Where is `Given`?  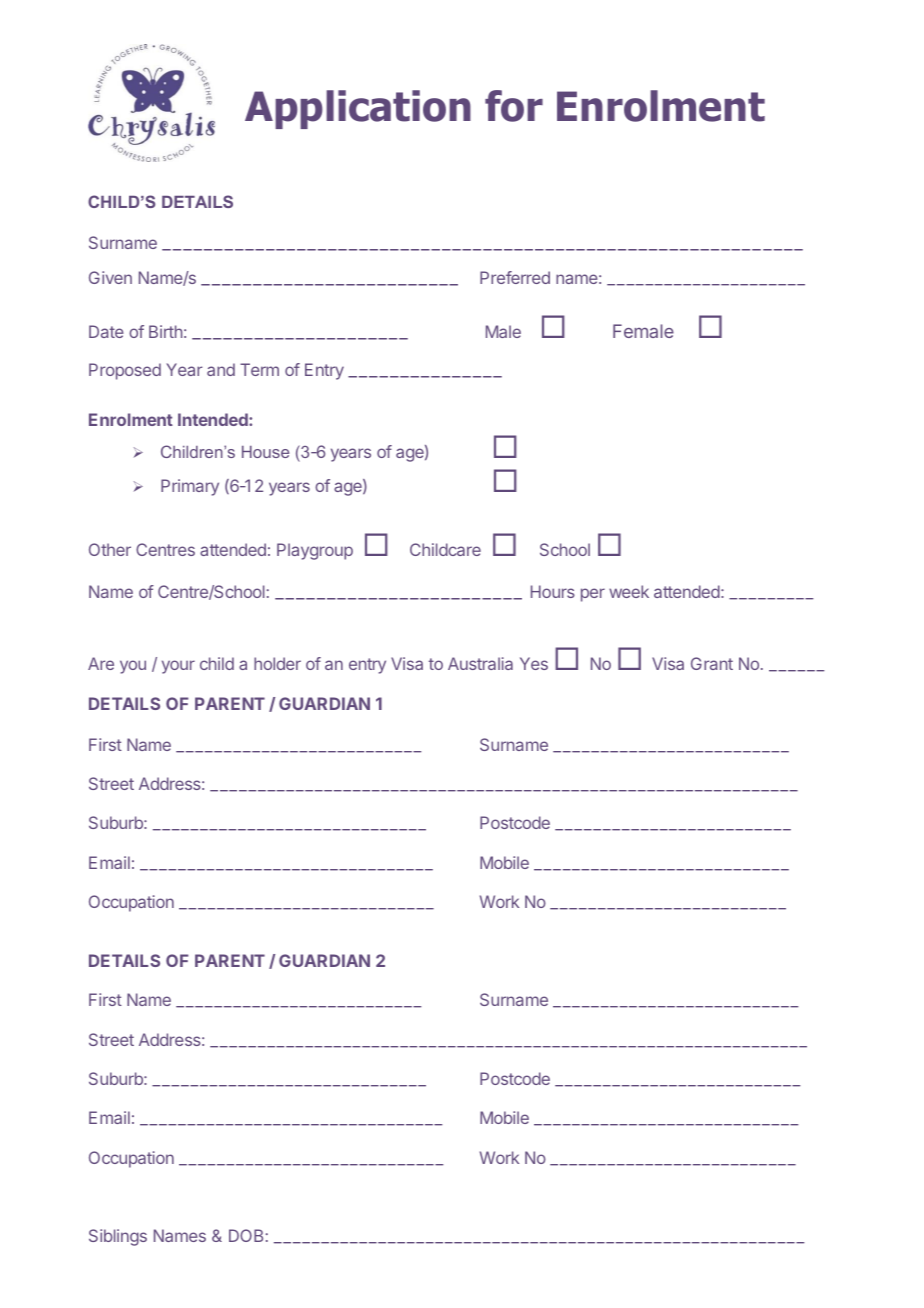 Given is located at coordinates (110, 277).
